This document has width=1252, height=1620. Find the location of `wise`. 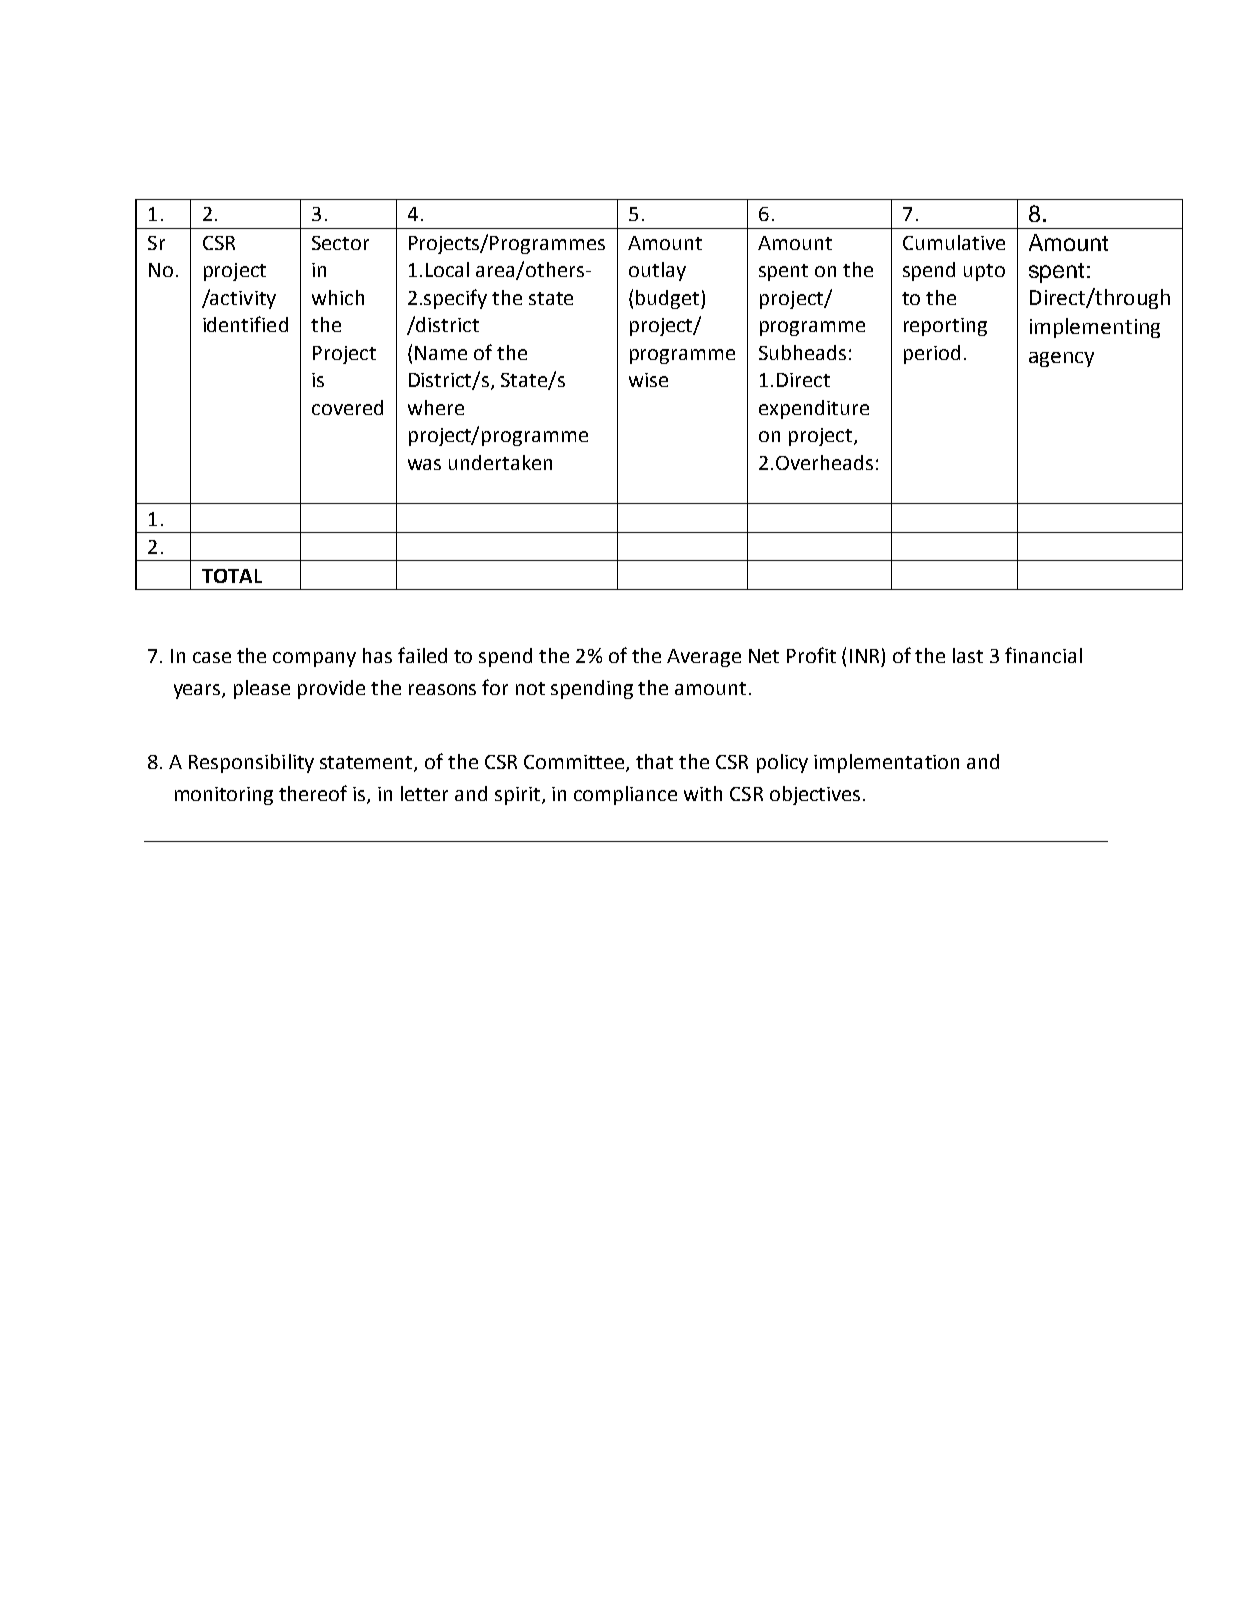

wise is located at coordinates (648, 380).
